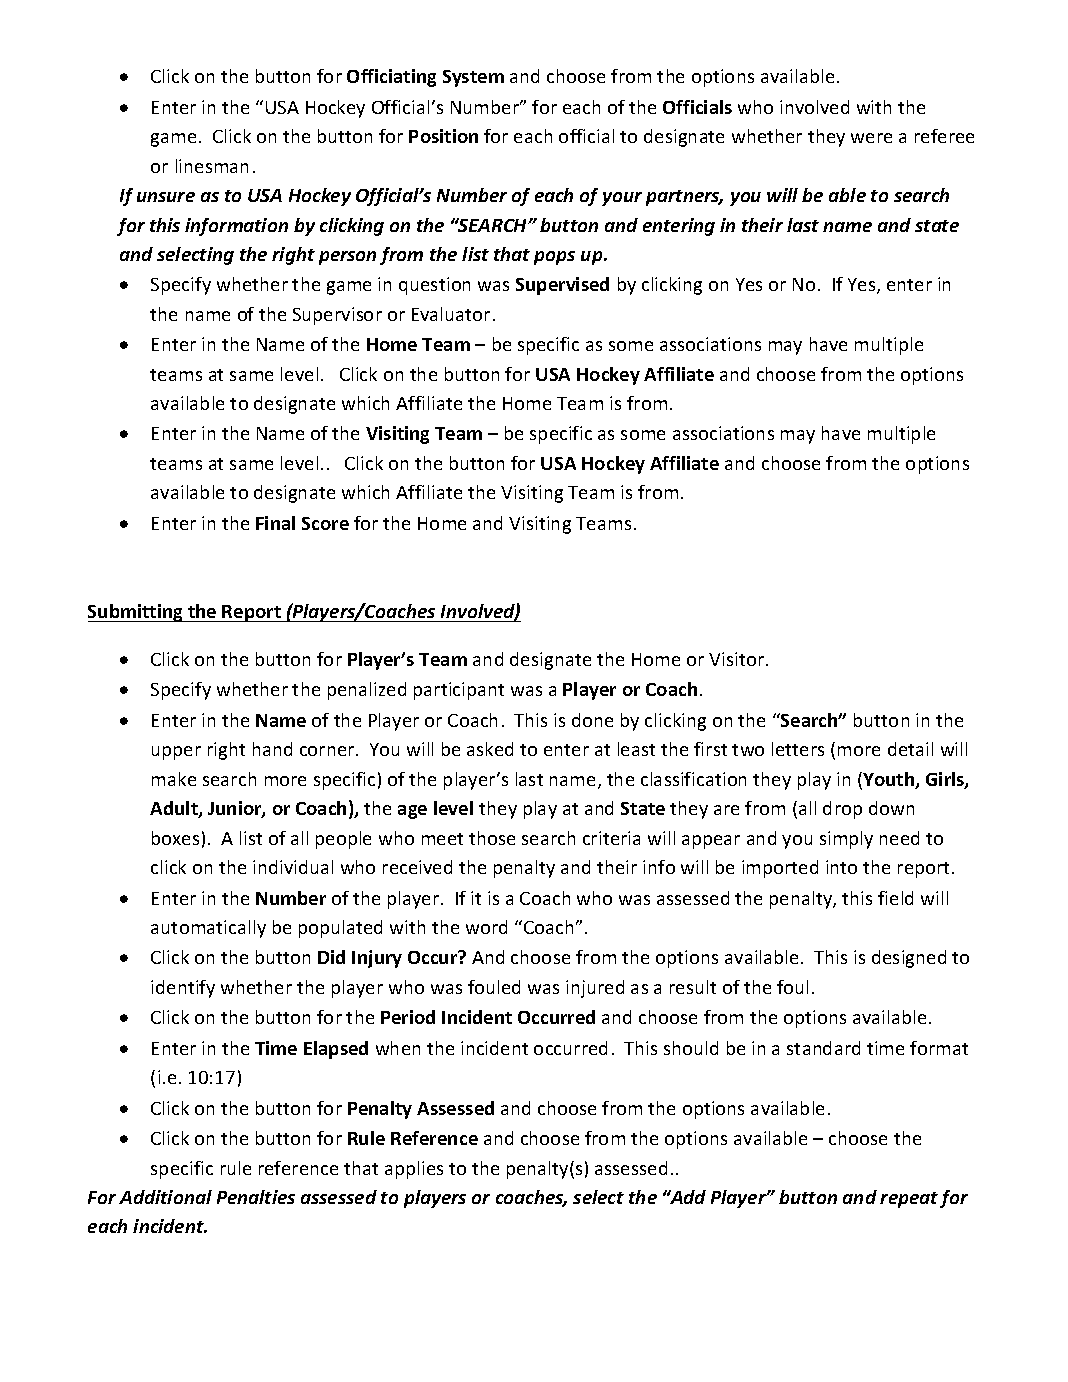 The image size is (1068, 1382). Describe the element at coordinates (562, 286) in the page. I see `Supervised` at that location.
